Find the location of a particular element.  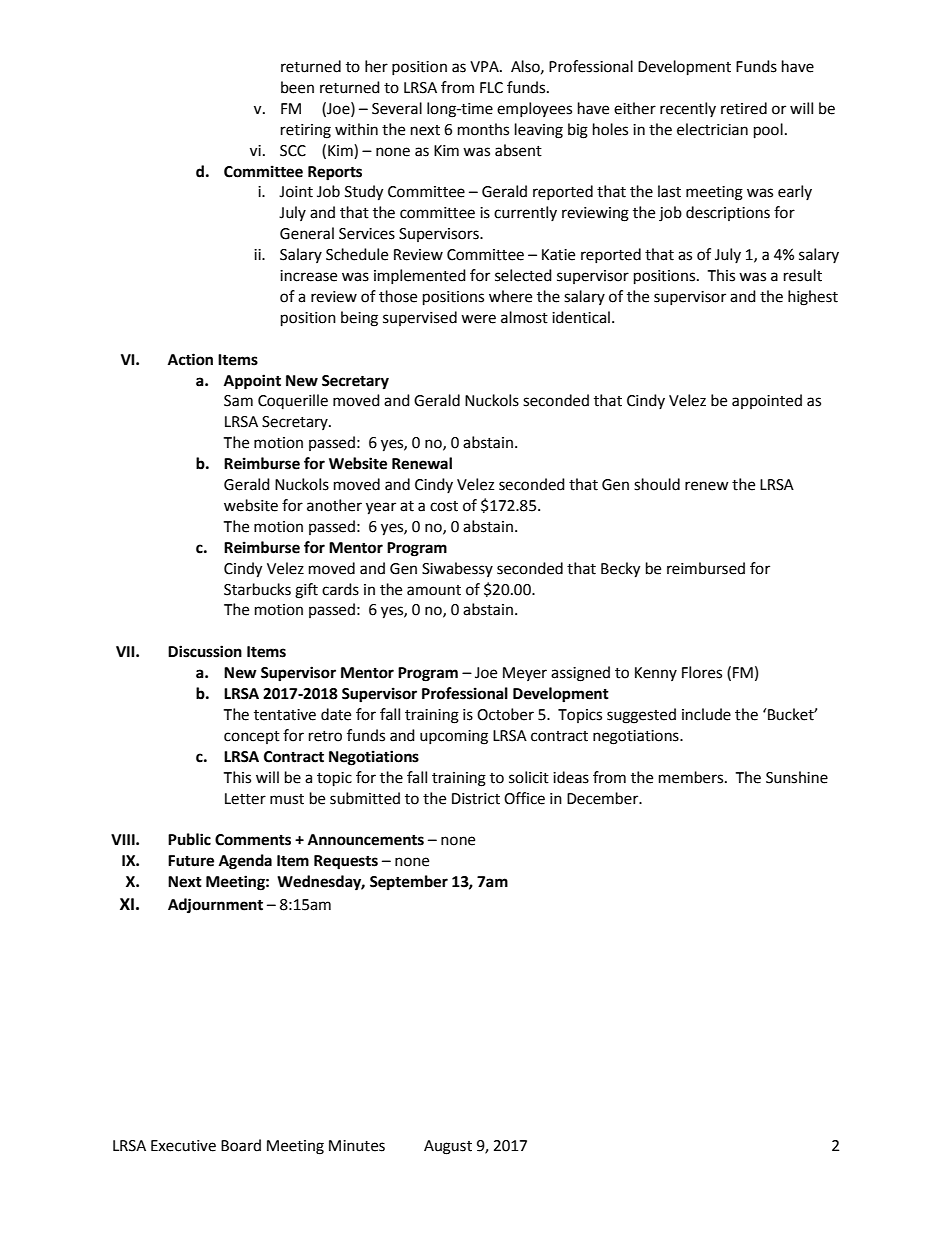

Board is located at coordinates (241, 1145).
